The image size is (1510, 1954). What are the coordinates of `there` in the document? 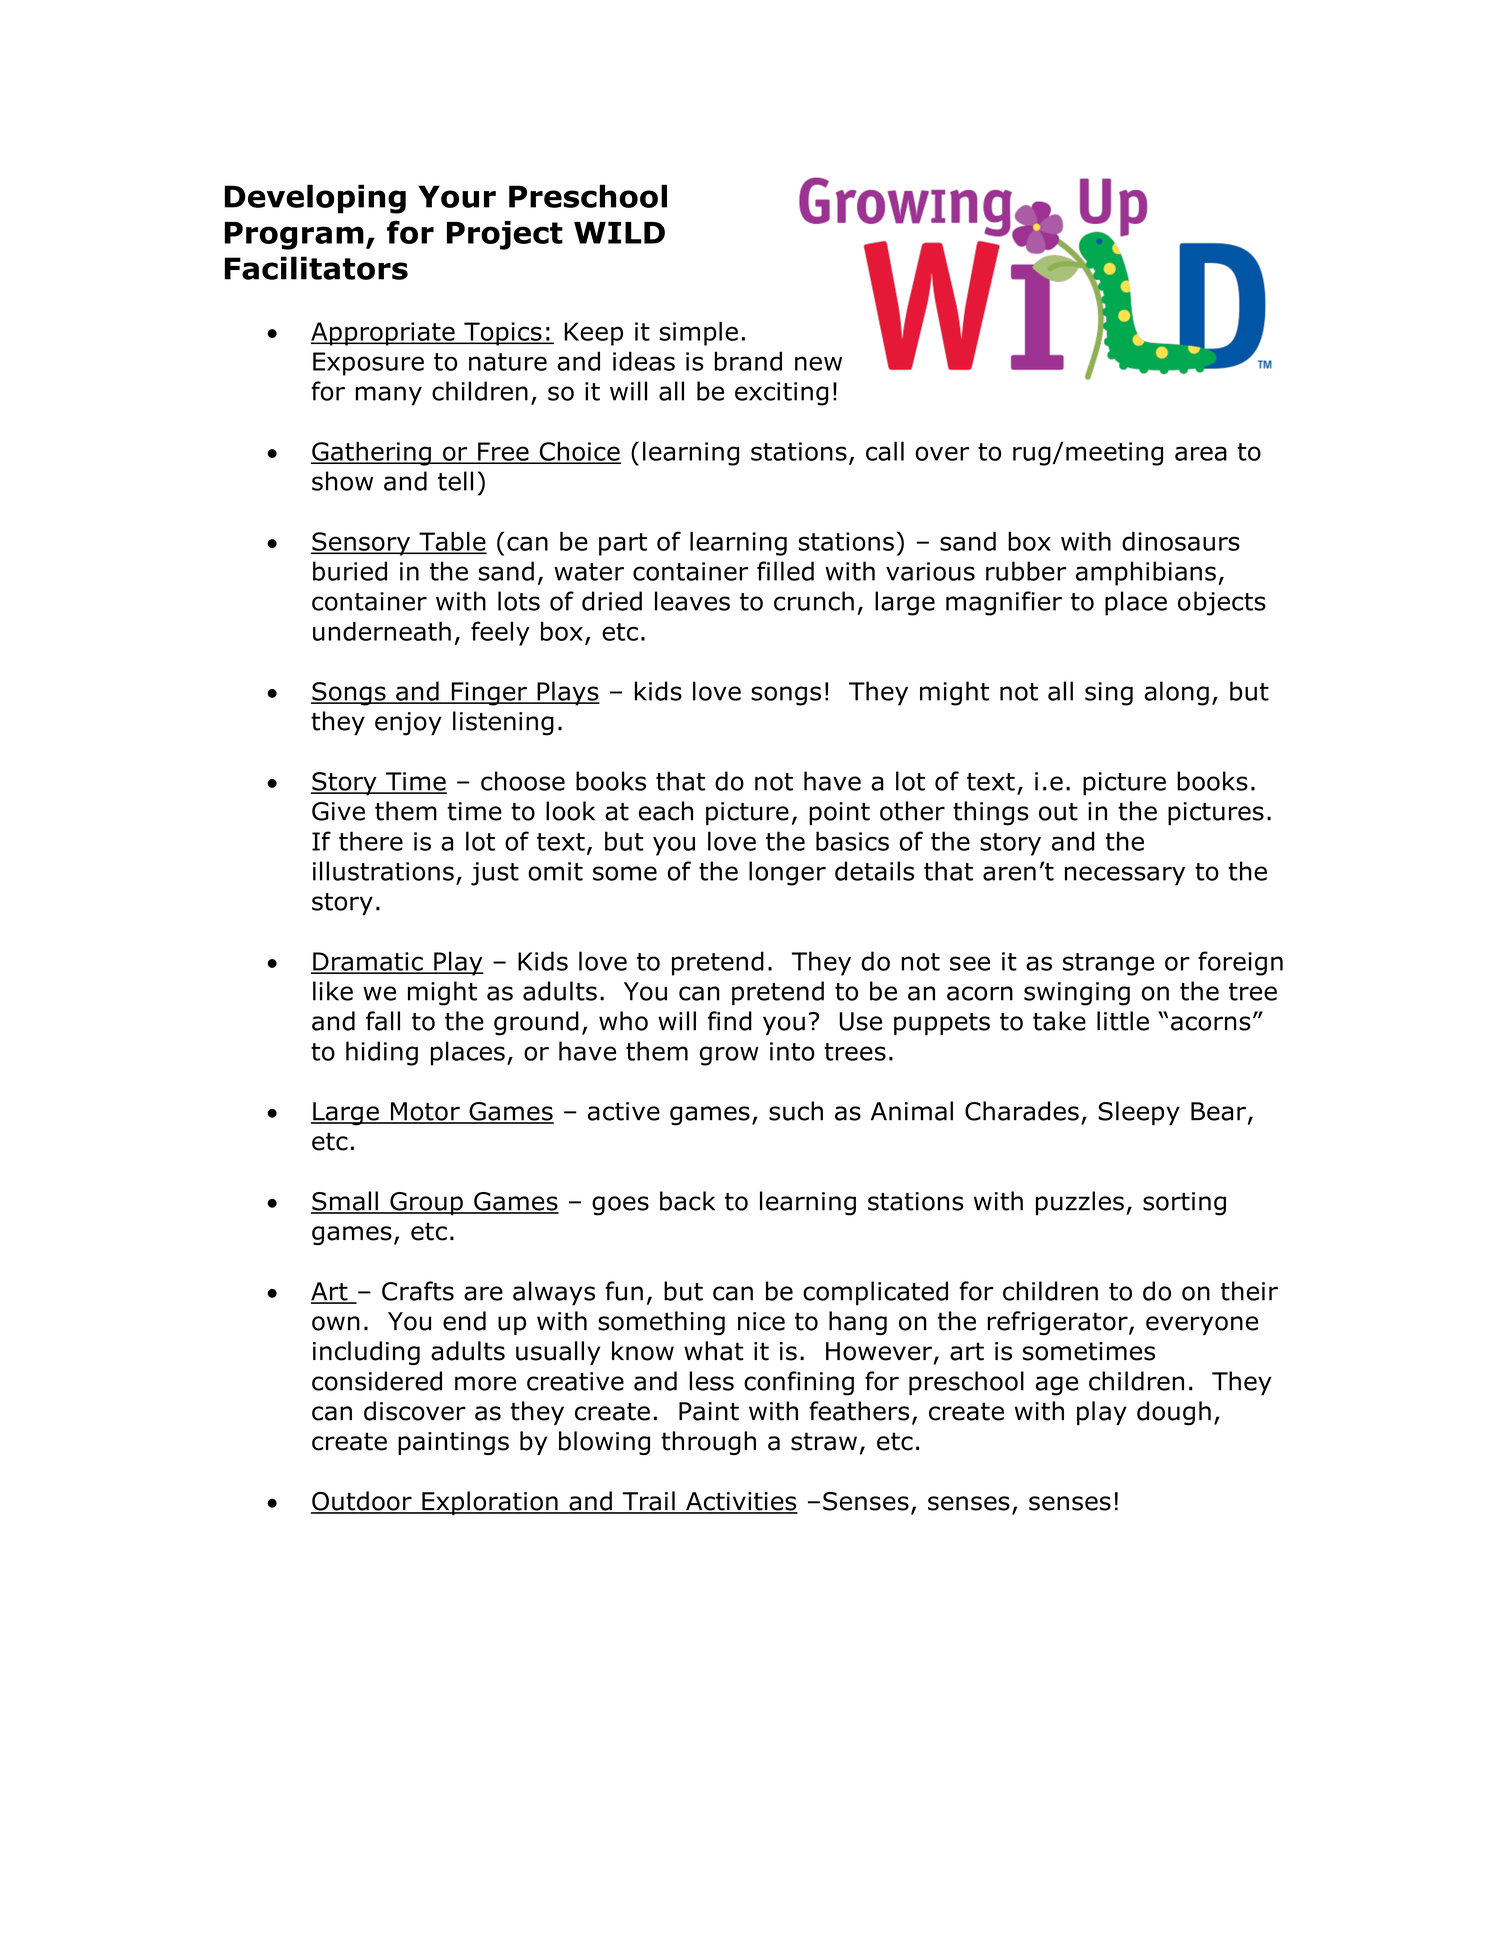 It's located at (371, 841).
